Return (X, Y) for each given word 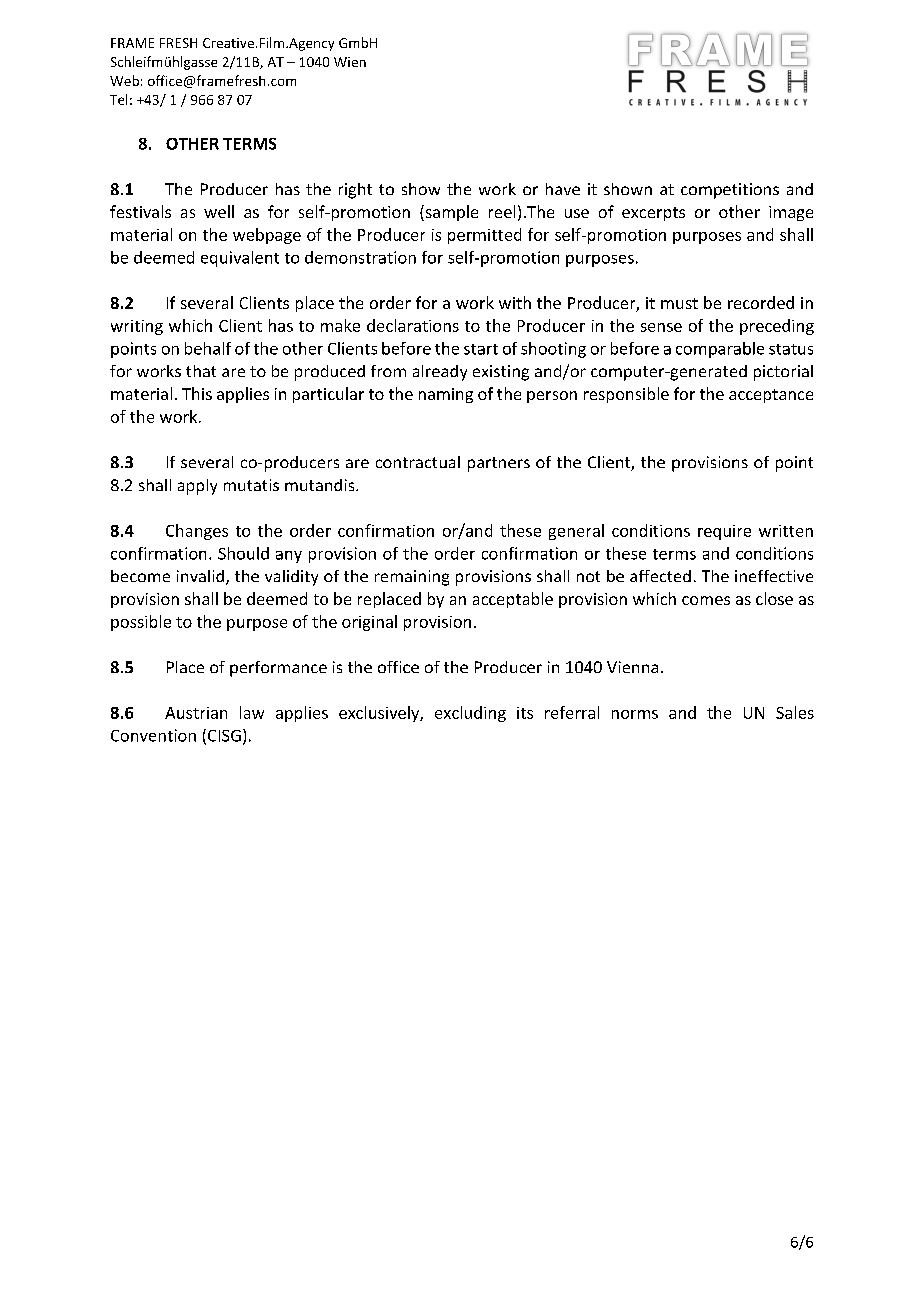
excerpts (653, 214)
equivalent (240, 259)
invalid (200, 576)
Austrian (196, 713)
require (724, 532)
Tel (118, 99)
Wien (350, 62)
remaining (412, 578)
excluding (470, 714)
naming (446, 395)
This (197, 393)
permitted (484, 236)
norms (635, 714)
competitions (730, 191)
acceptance (771, 396)
